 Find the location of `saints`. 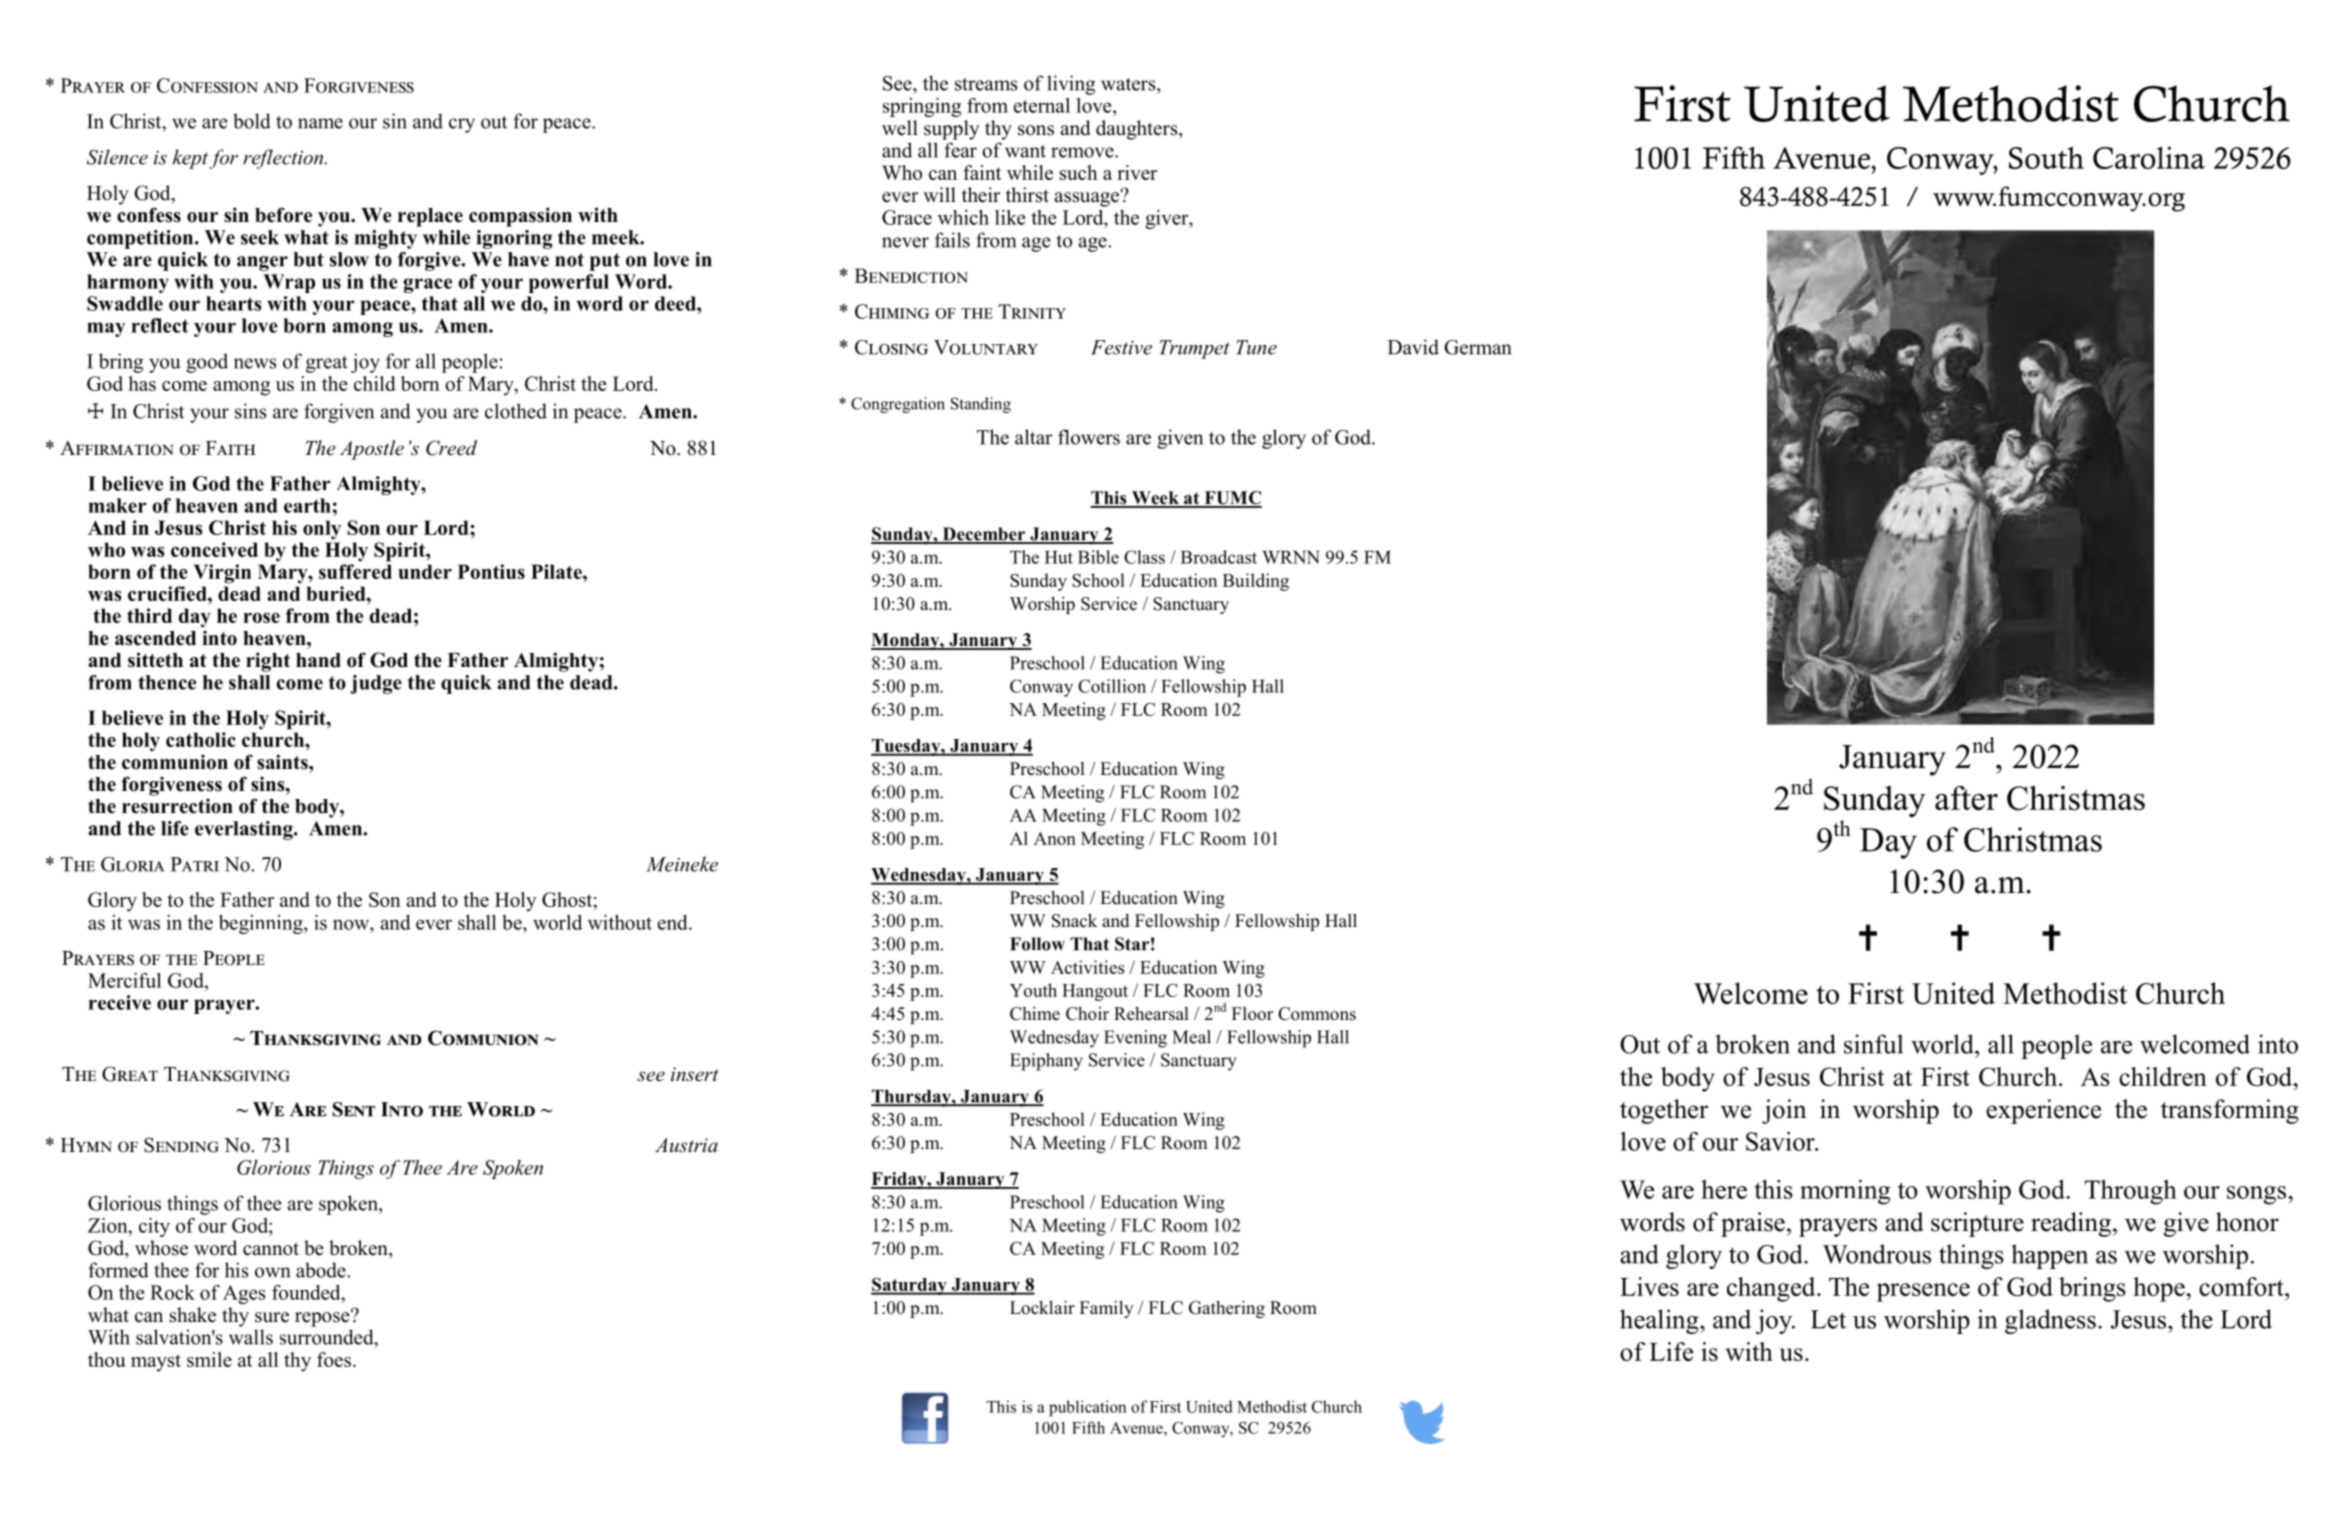

saints is located at coordinates (283, 762).
